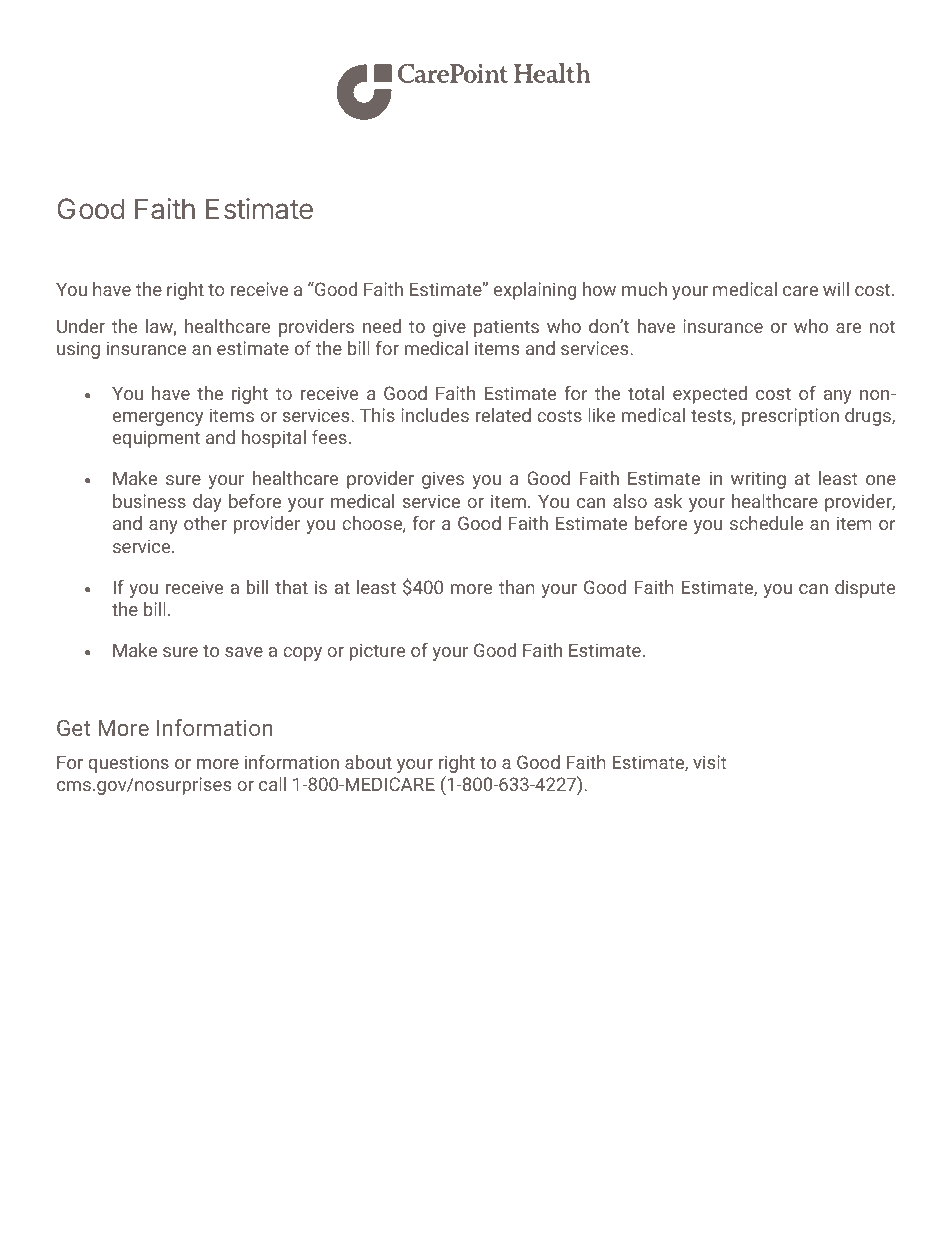 The height and width of the document is (1233, 952). Describe the element at coordinates (368, 762) in the document. I see `about` at that location.
